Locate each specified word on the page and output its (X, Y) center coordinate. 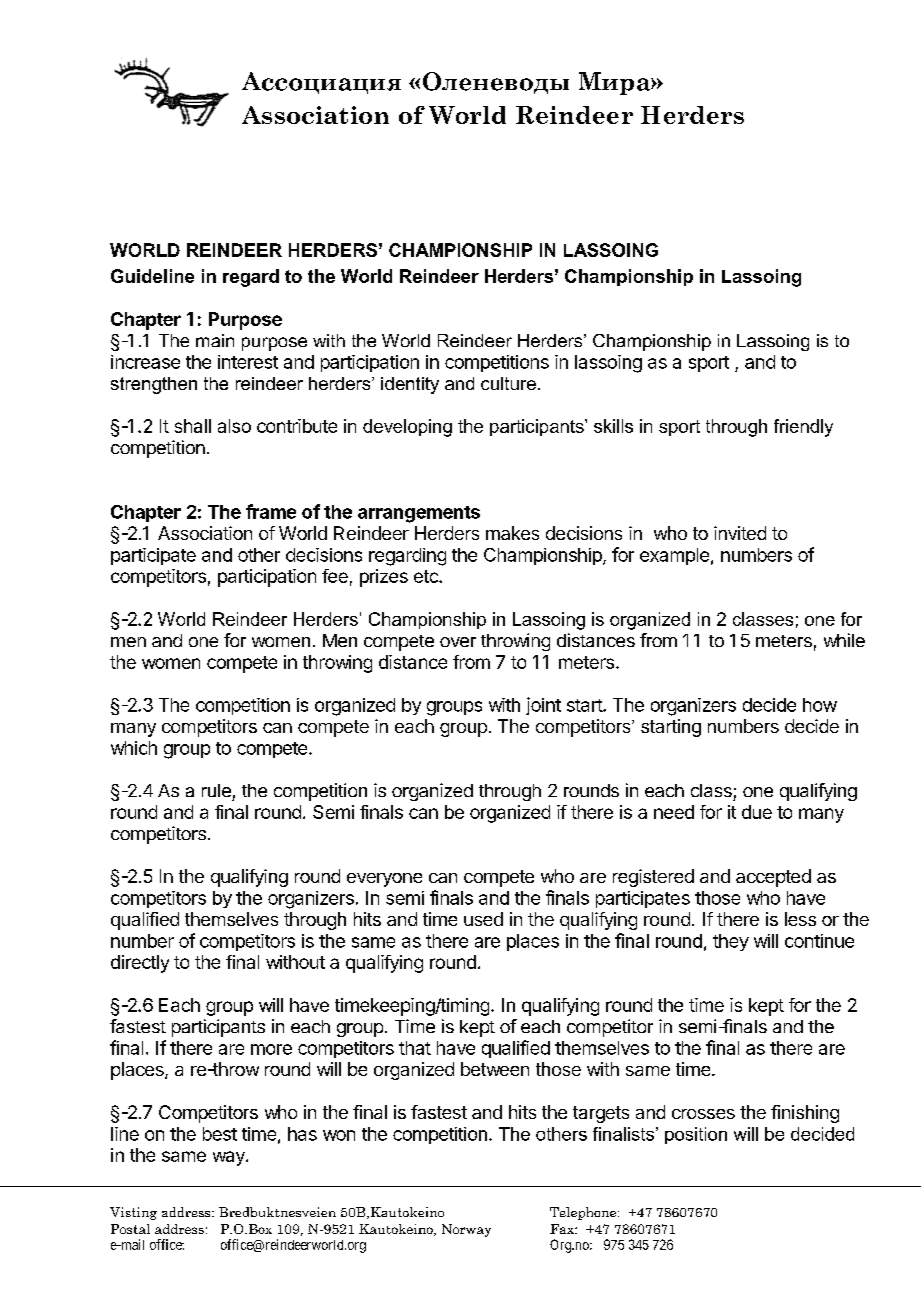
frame (271, 511)
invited (740, 533)
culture (508, 383)
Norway (466, 1230)
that (415, 1048)
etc (427, 576)
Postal (130, 1229)
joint (543, 706)
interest (248, 362)
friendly (803, 428)
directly (140, 964)
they (731, 942)
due (757, 812)
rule (216, 790)
